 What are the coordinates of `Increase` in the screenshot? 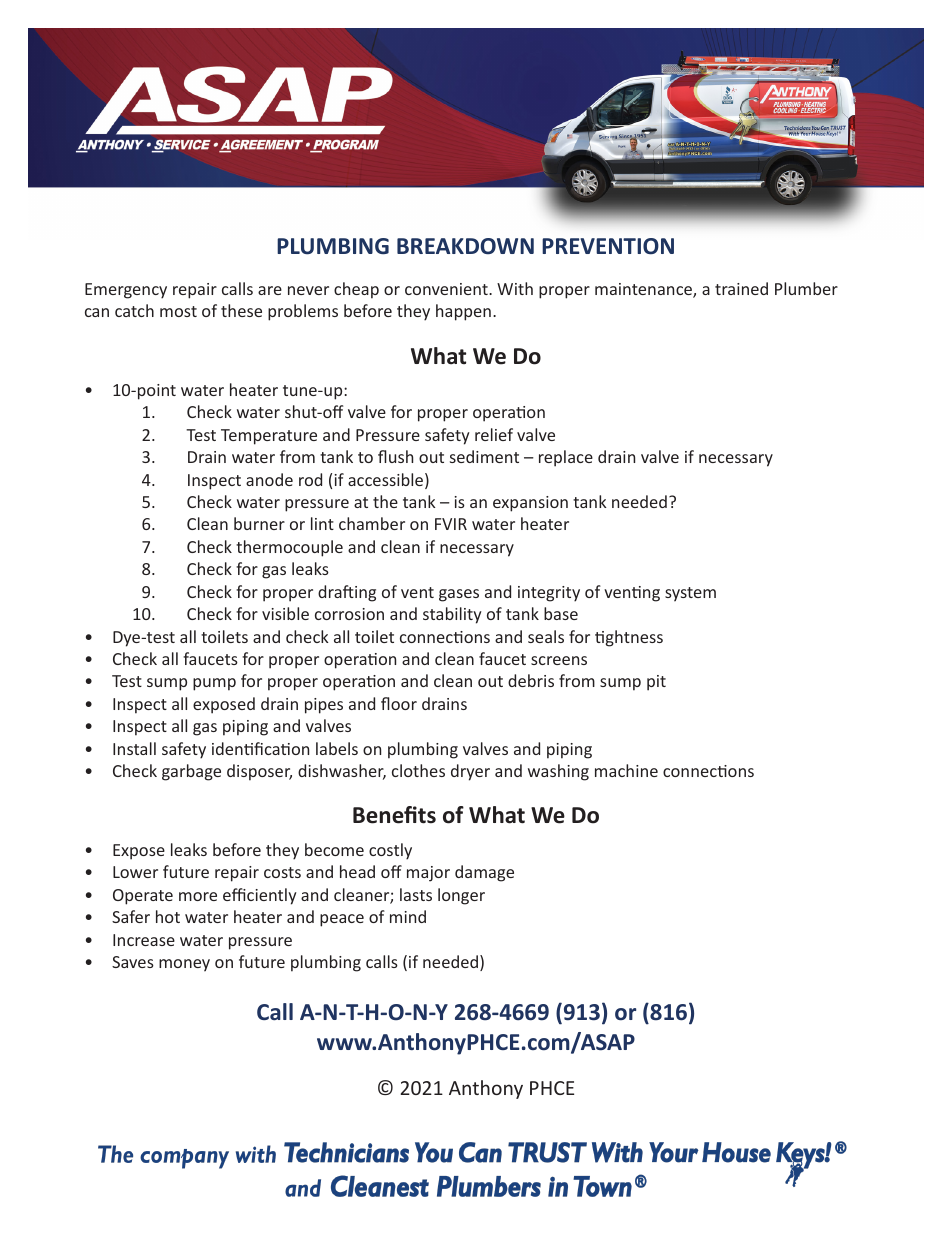 It's located at (144, 940).
